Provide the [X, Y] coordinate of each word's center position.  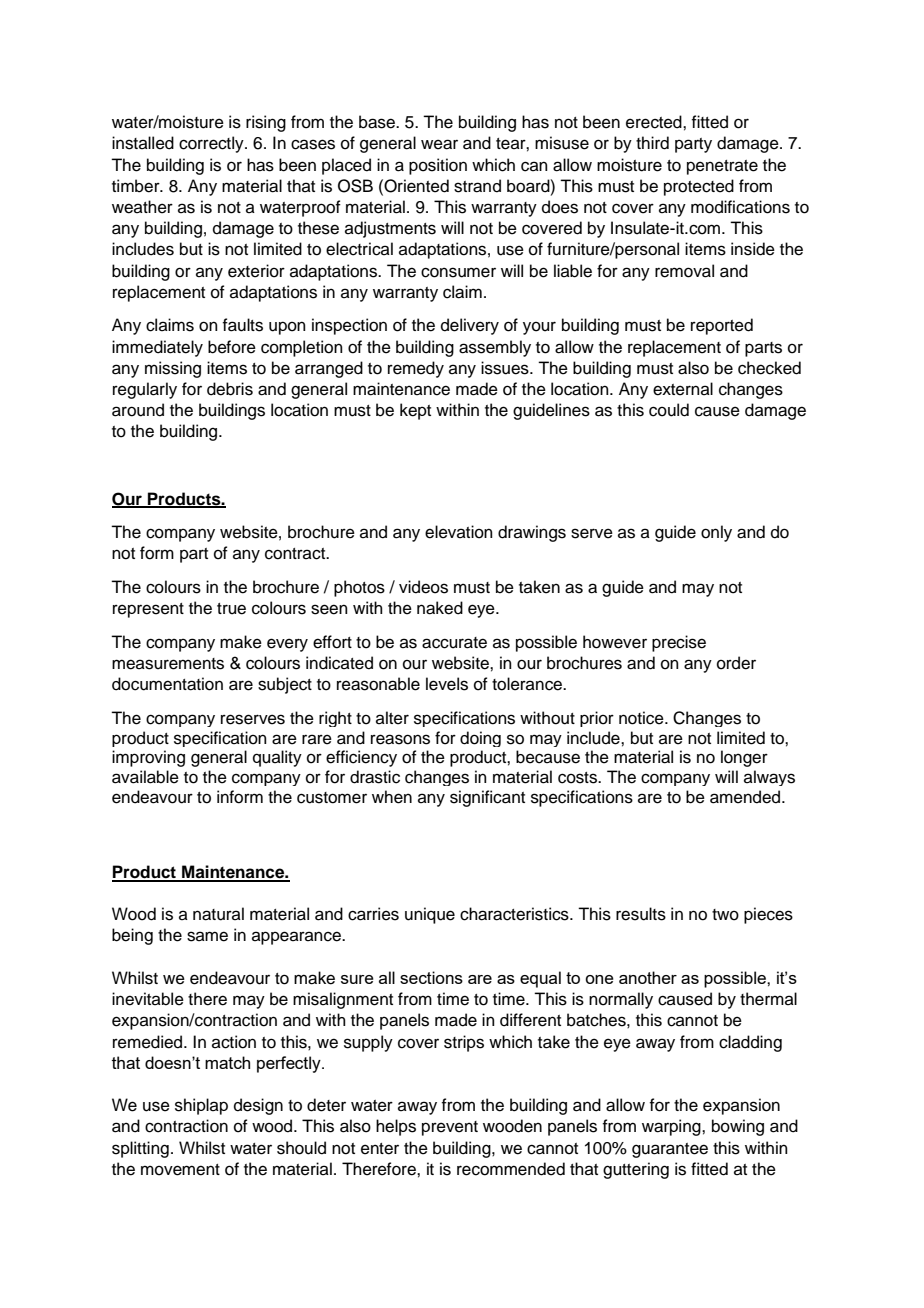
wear [439, 144]
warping [672, 1127]
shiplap [201, 1106]
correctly [212, 144]
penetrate [722, 167]
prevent [450, 1128]
